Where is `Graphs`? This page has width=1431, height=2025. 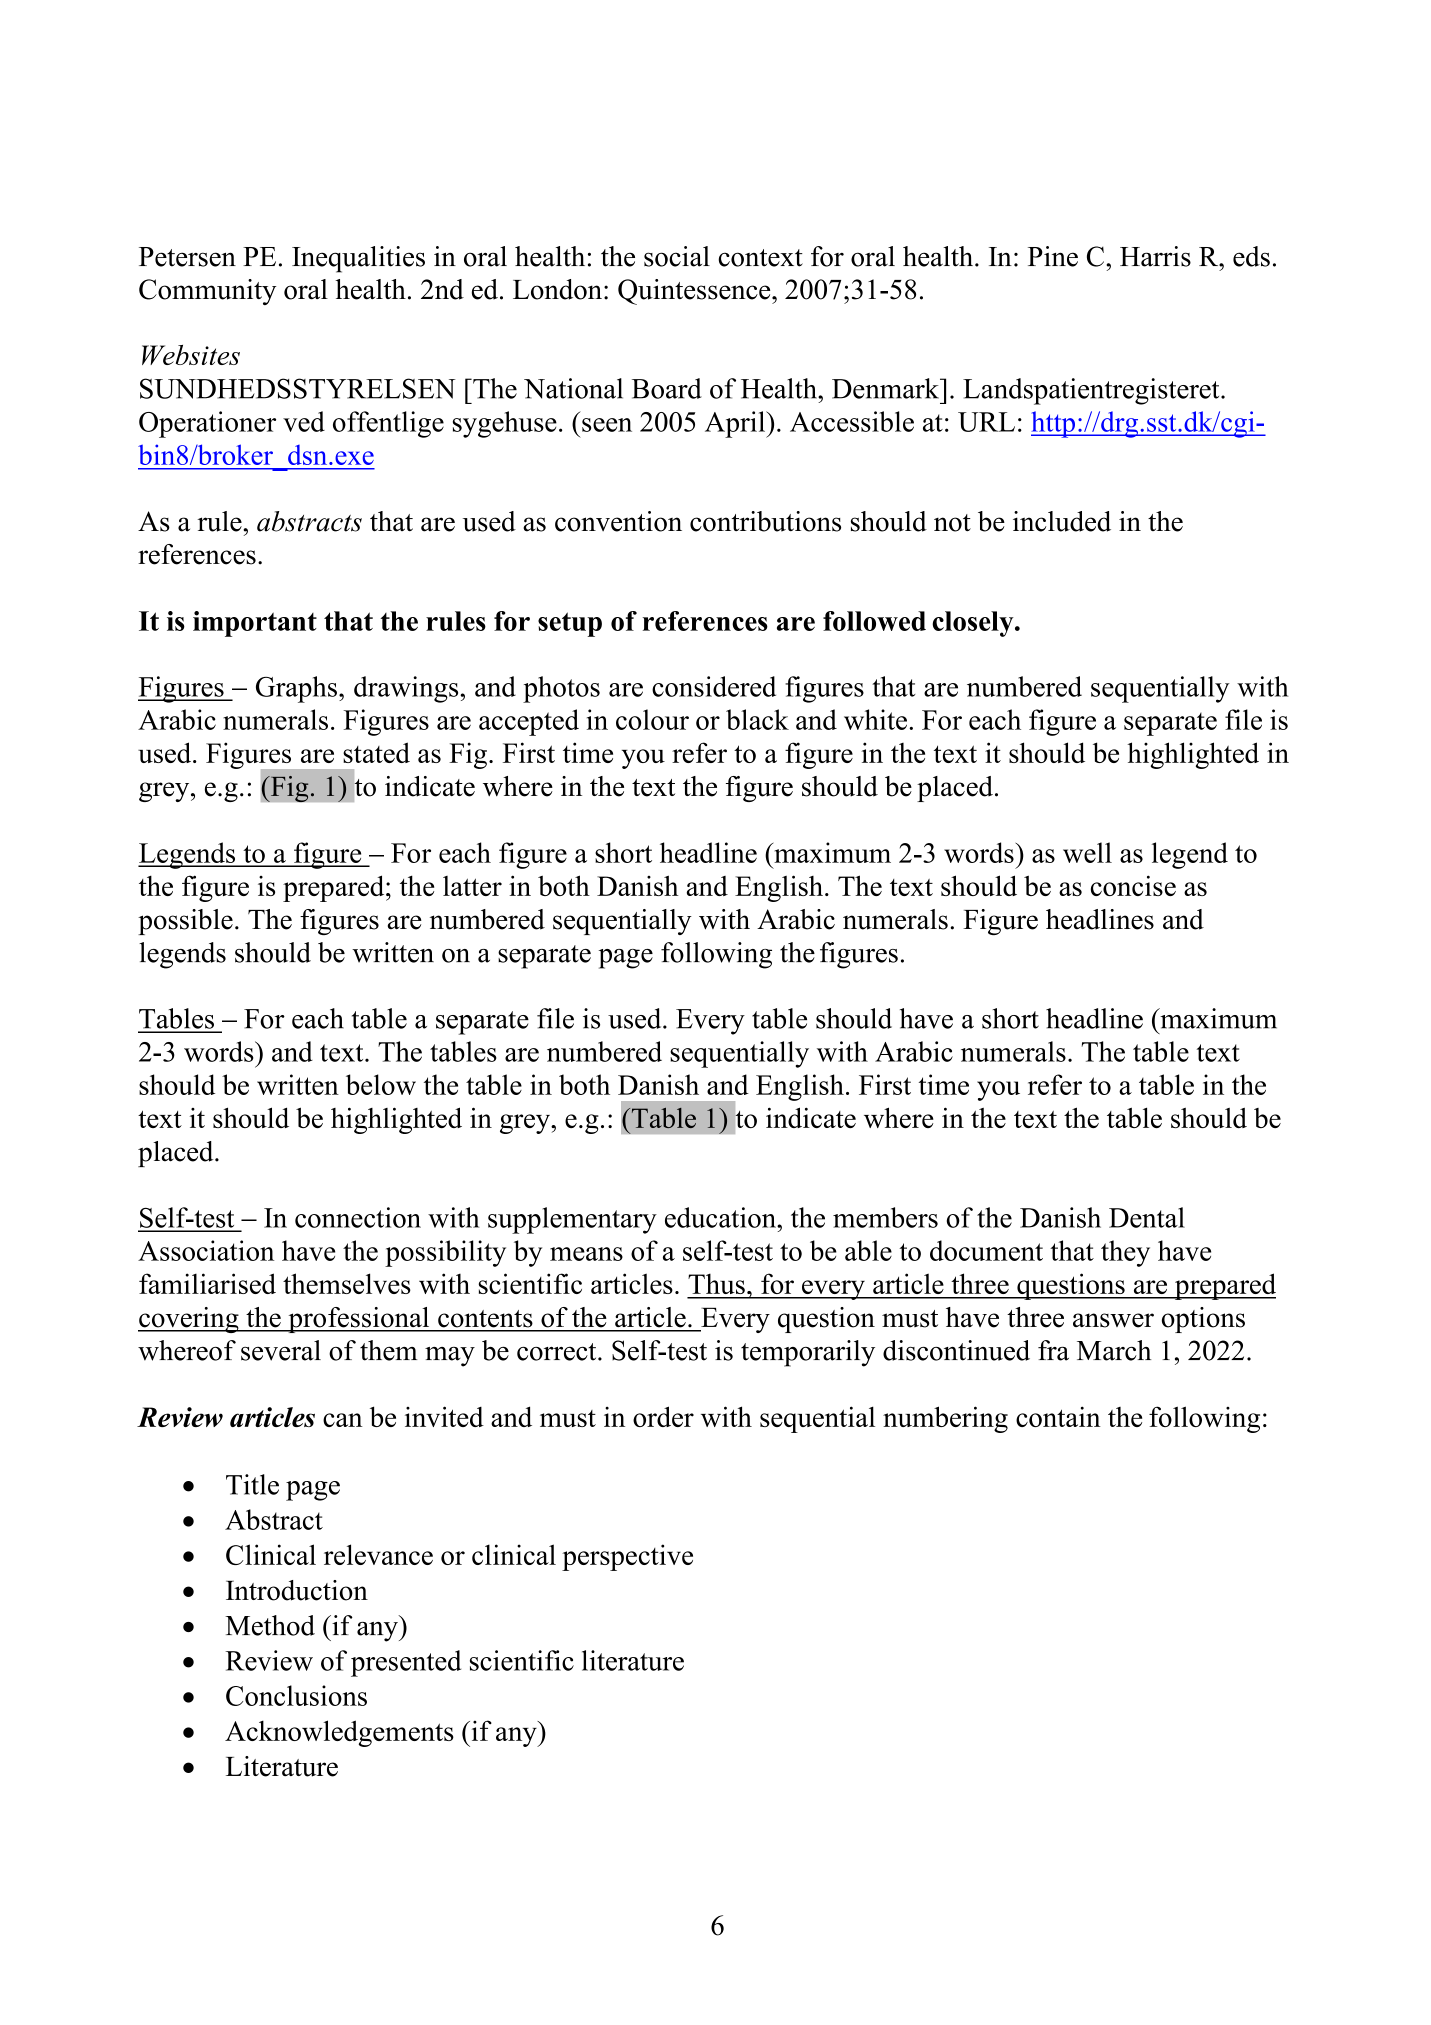 Graphs is located at coordinates (296, 689).
